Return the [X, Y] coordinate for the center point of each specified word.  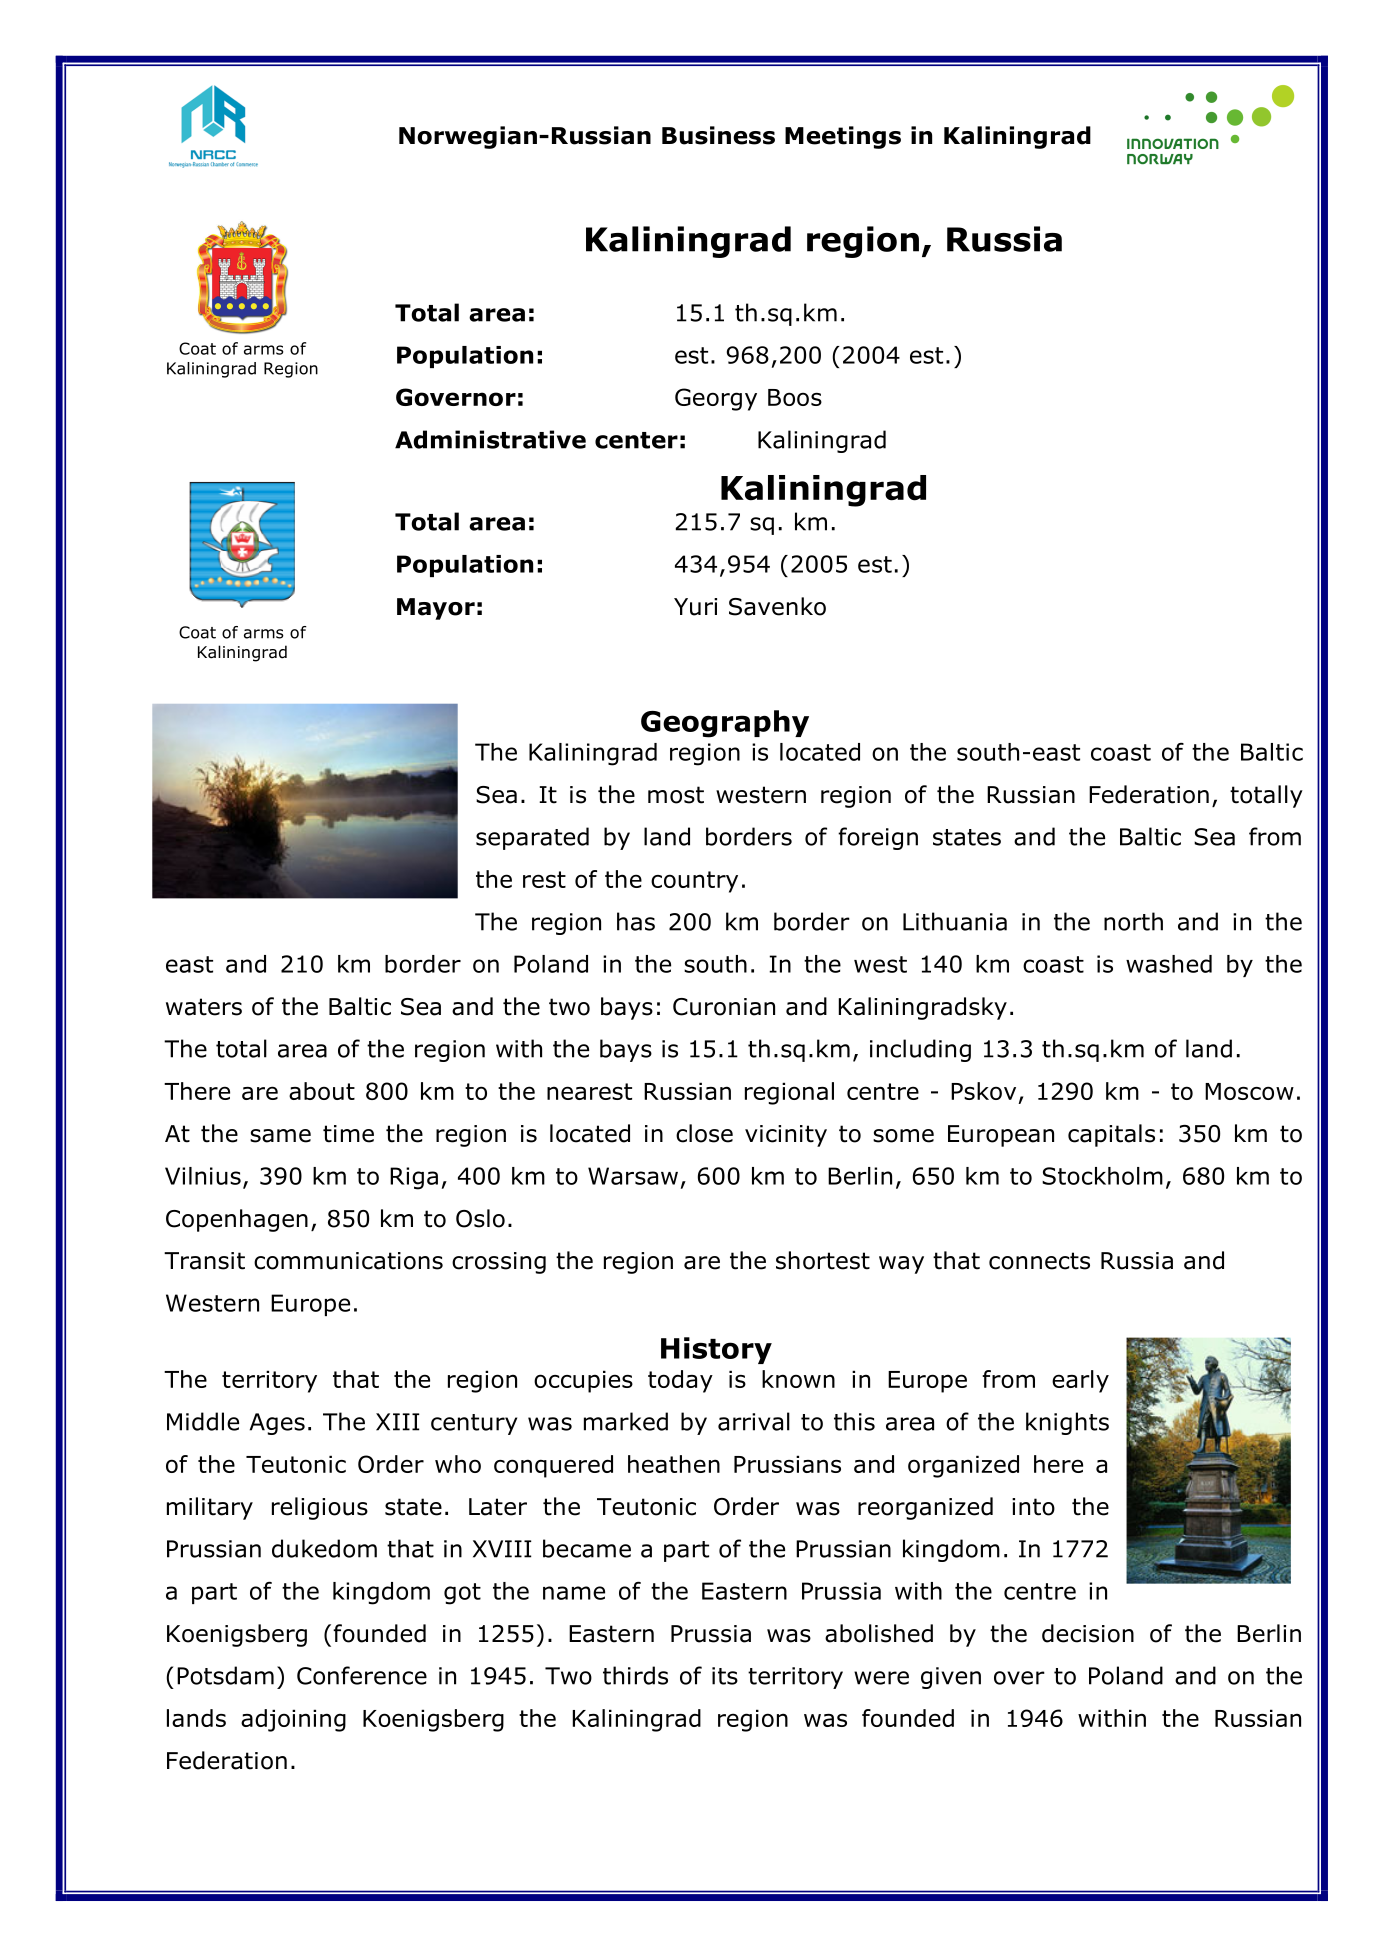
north [1133, 921]
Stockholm [1102, 1176]
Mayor [436, 609]
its [725, 1676]
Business [718, 135]
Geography [725, 724]
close [704, 1133]
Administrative [490, 439]
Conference [362, 1675]
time [348, 1134]
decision [1088, 1633]
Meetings [843, 137]
